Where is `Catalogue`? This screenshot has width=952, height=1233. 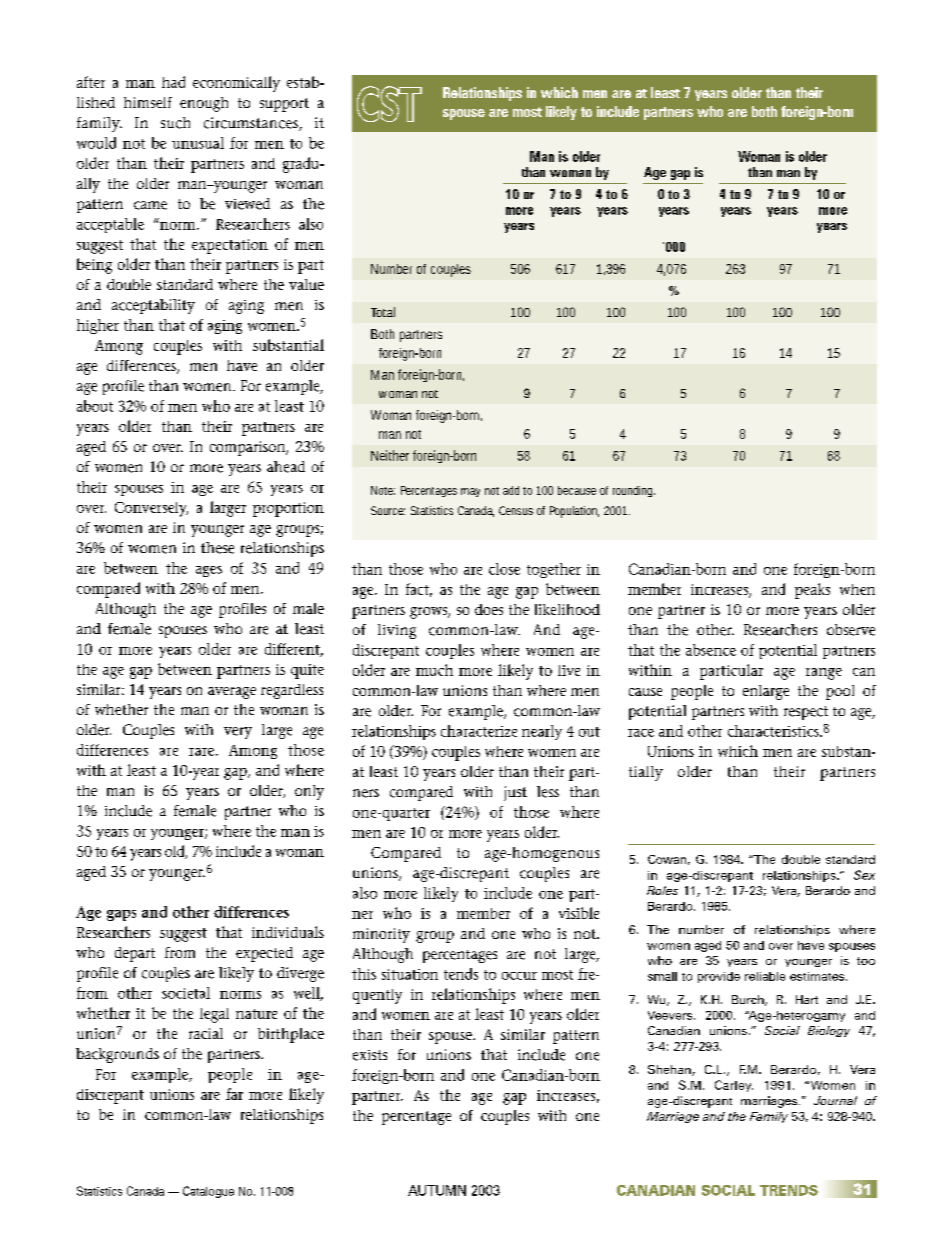 Catalogue is located at coordinates (208, 1192).
